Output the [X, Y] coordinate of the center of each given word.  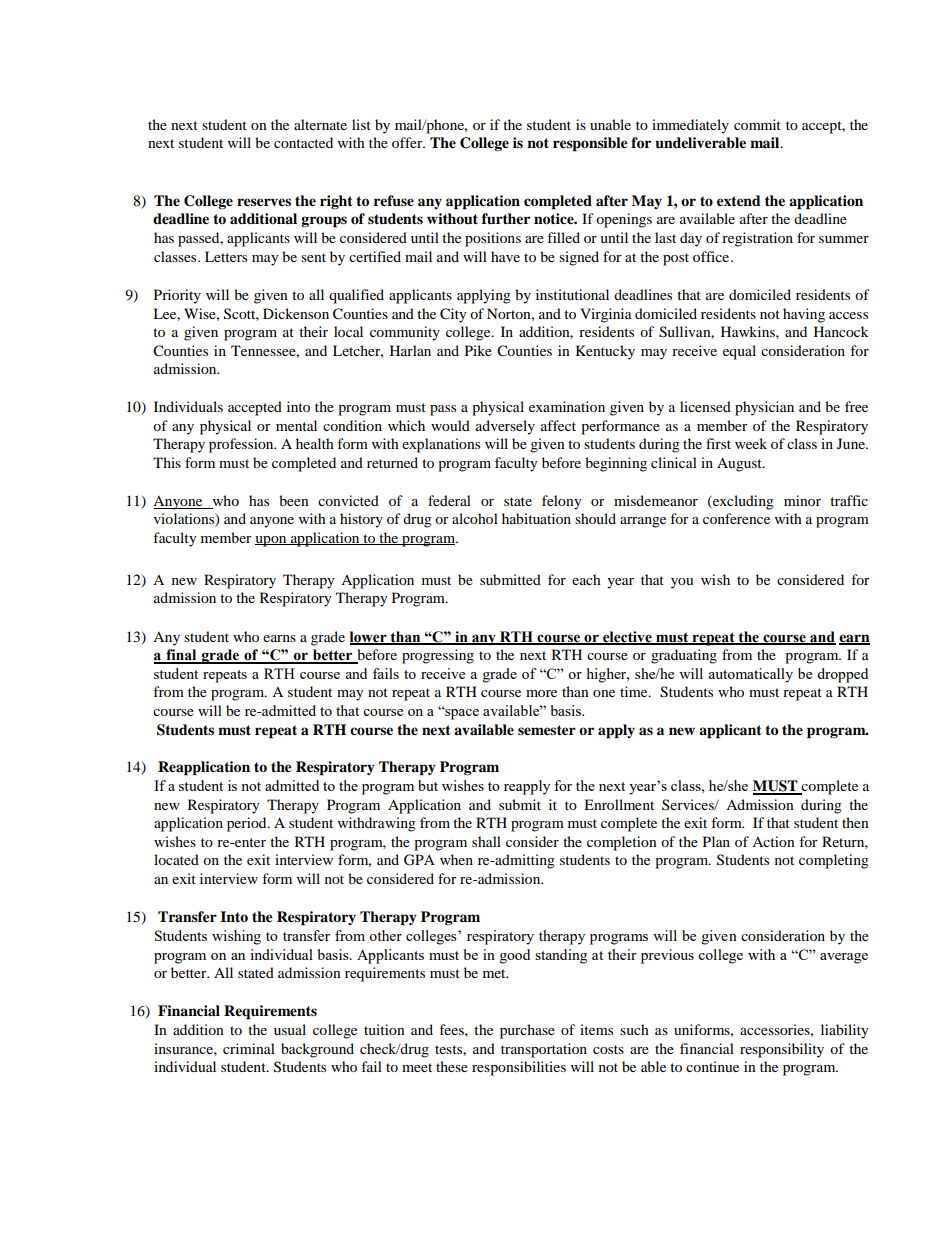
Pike [478, 350]
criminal [249, 1048]
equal [739, 352]
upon [272, 541]
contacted [303, 142]
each [586, 579]
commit [757, 124]
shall [486, 841]
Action [773, 841]
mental [296, 425]
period [248, 824]
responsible [590, 144]
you [682, 583]
